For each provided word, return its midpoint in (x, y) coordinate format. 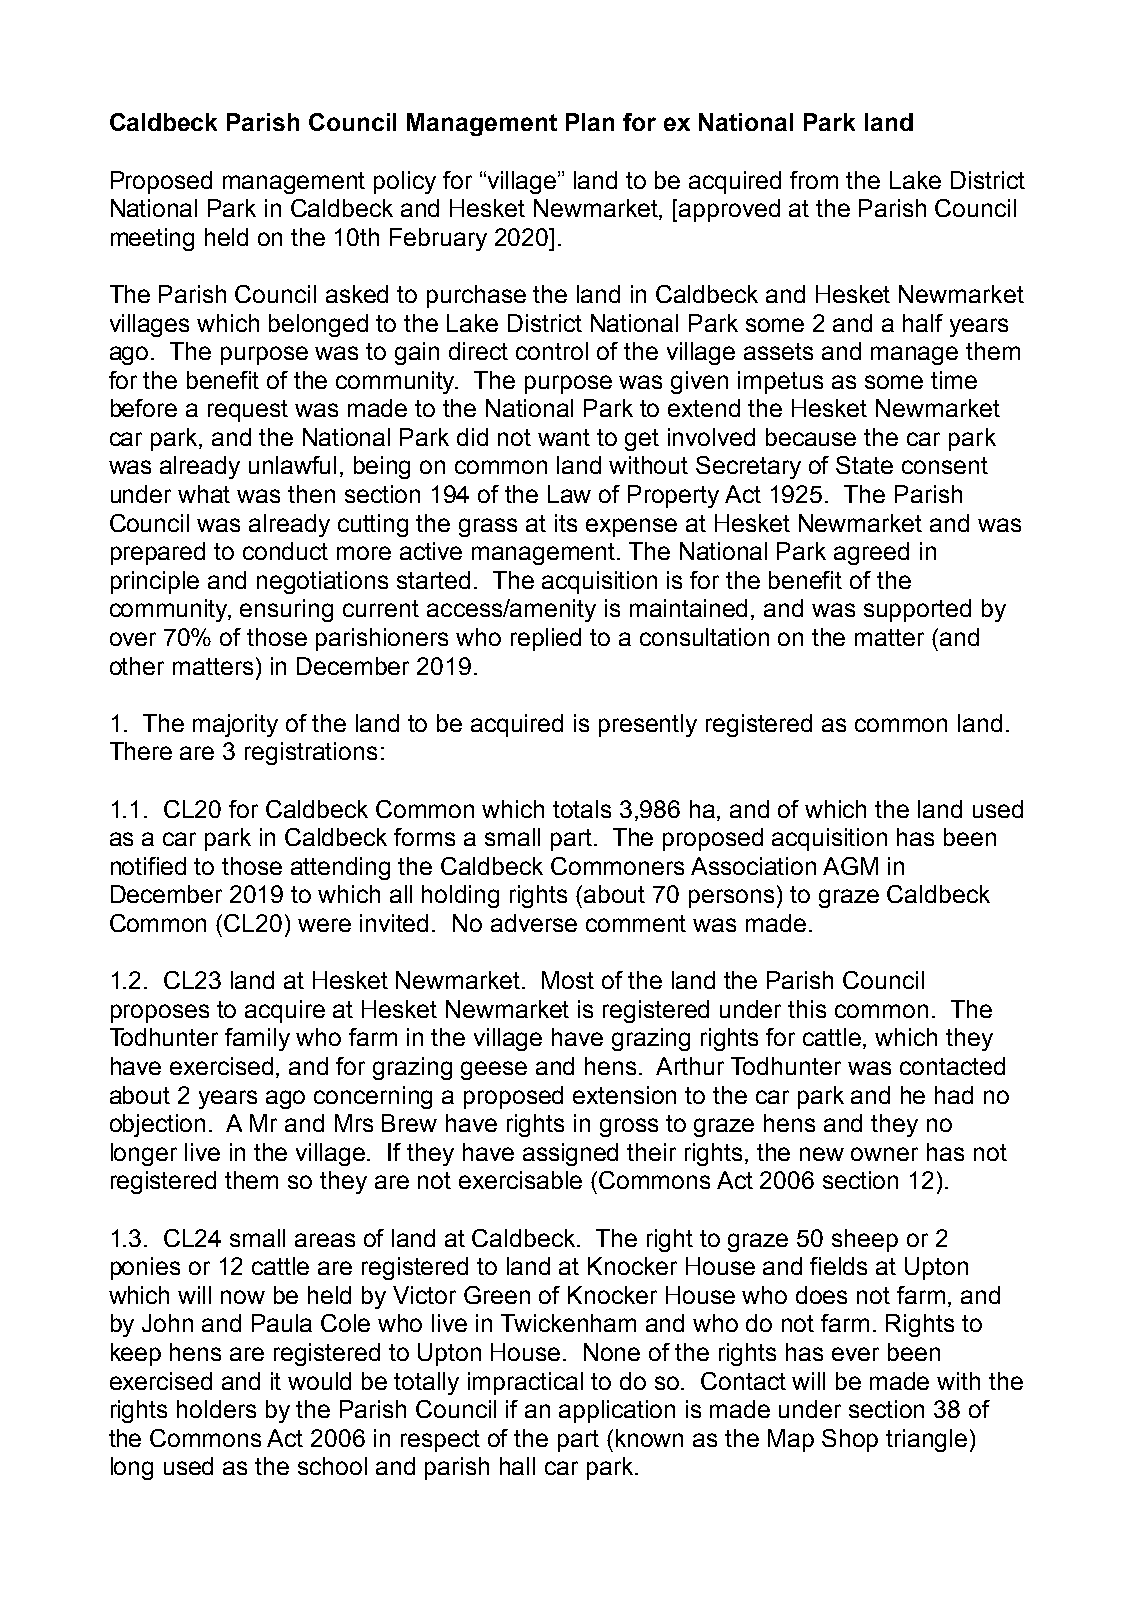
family (257, 1039)
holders (216, 1409)
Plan (590, 122)
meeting (152, 239)
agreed (871, 553)
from (814, 180)
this (807, 1009)
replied (546, 639)
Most (568, 980)
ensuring (286, 610)
